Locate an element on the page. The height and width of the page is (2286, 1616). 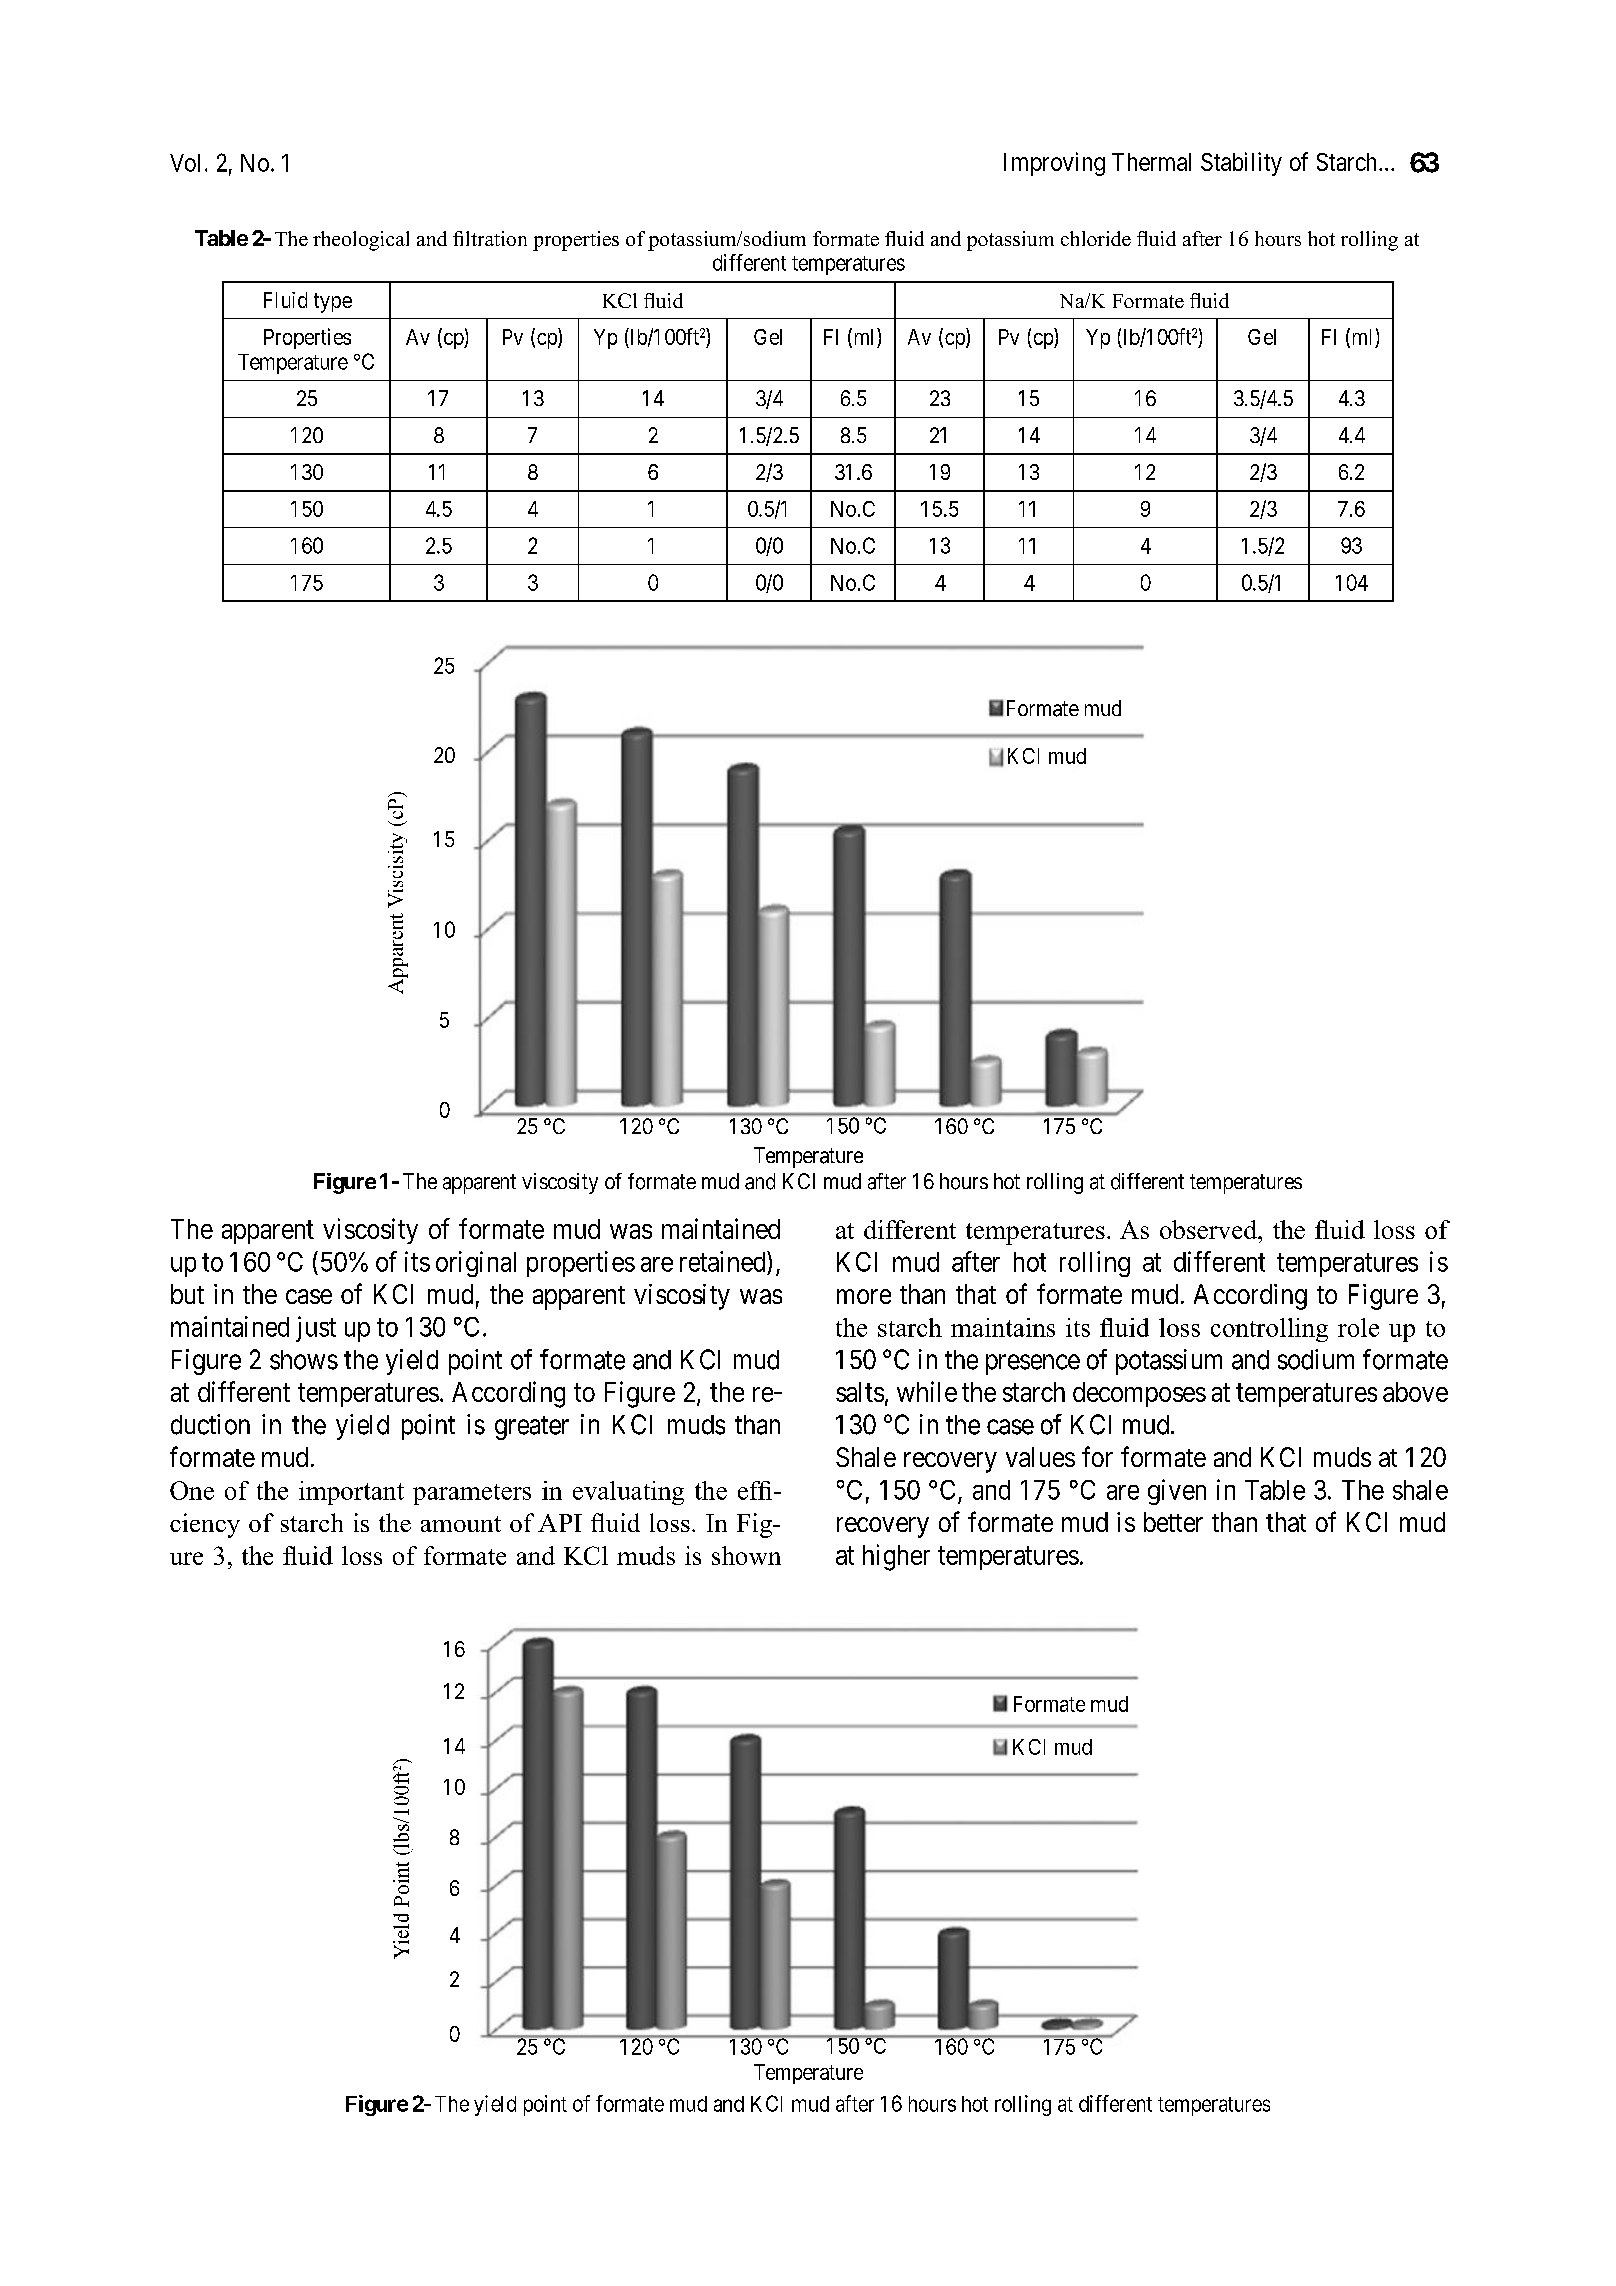
retained is located at coordinates (724, 1261).
